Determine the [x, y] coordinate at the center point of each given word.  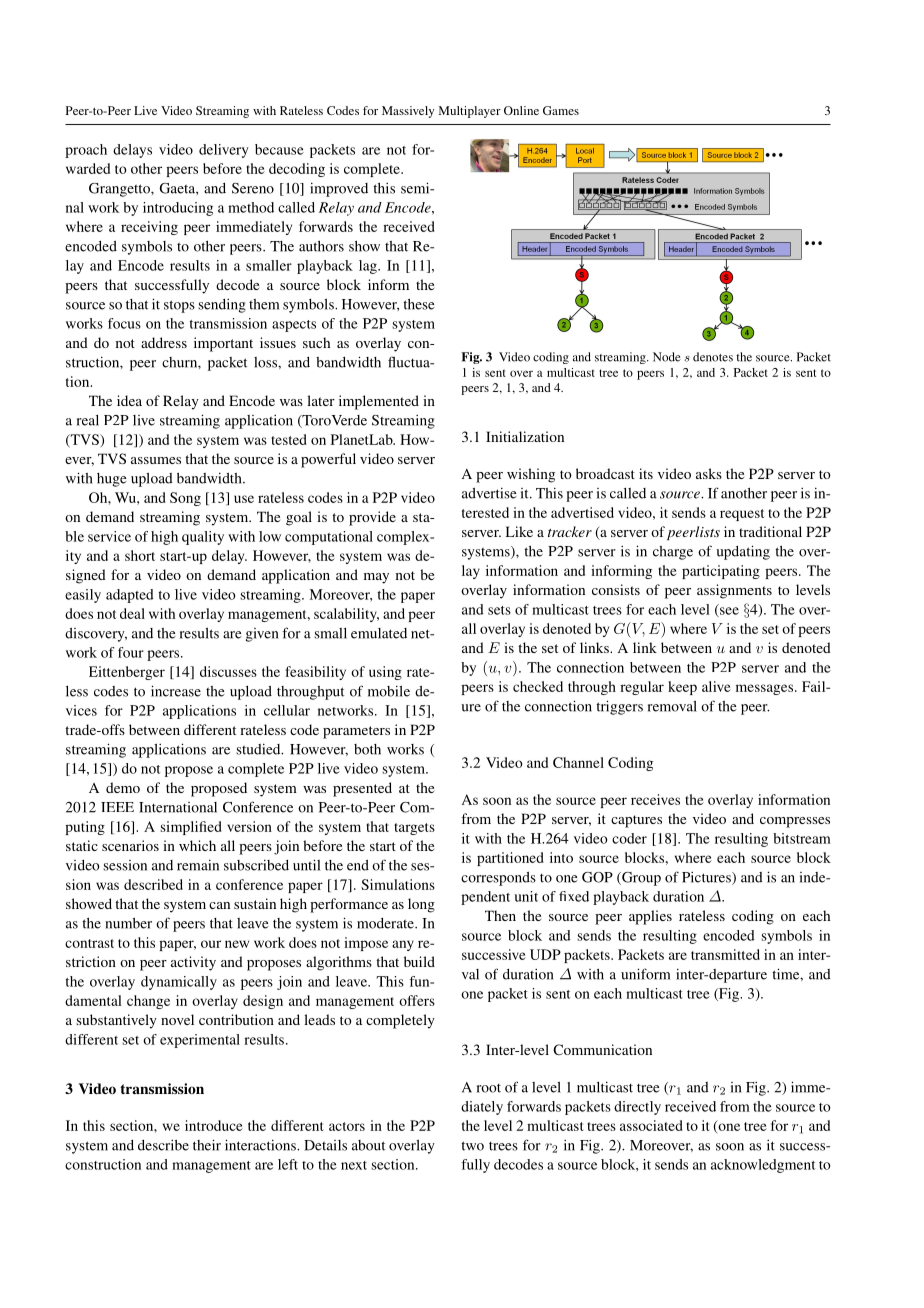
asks [709, 473]
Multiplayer [470, 112]
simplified [191, 828]
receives [655, 799]
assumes [156, 460]
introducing [178, 209]
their [207, 1145]
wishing [531, 475]
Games [561, 110]
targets [414, 829]
